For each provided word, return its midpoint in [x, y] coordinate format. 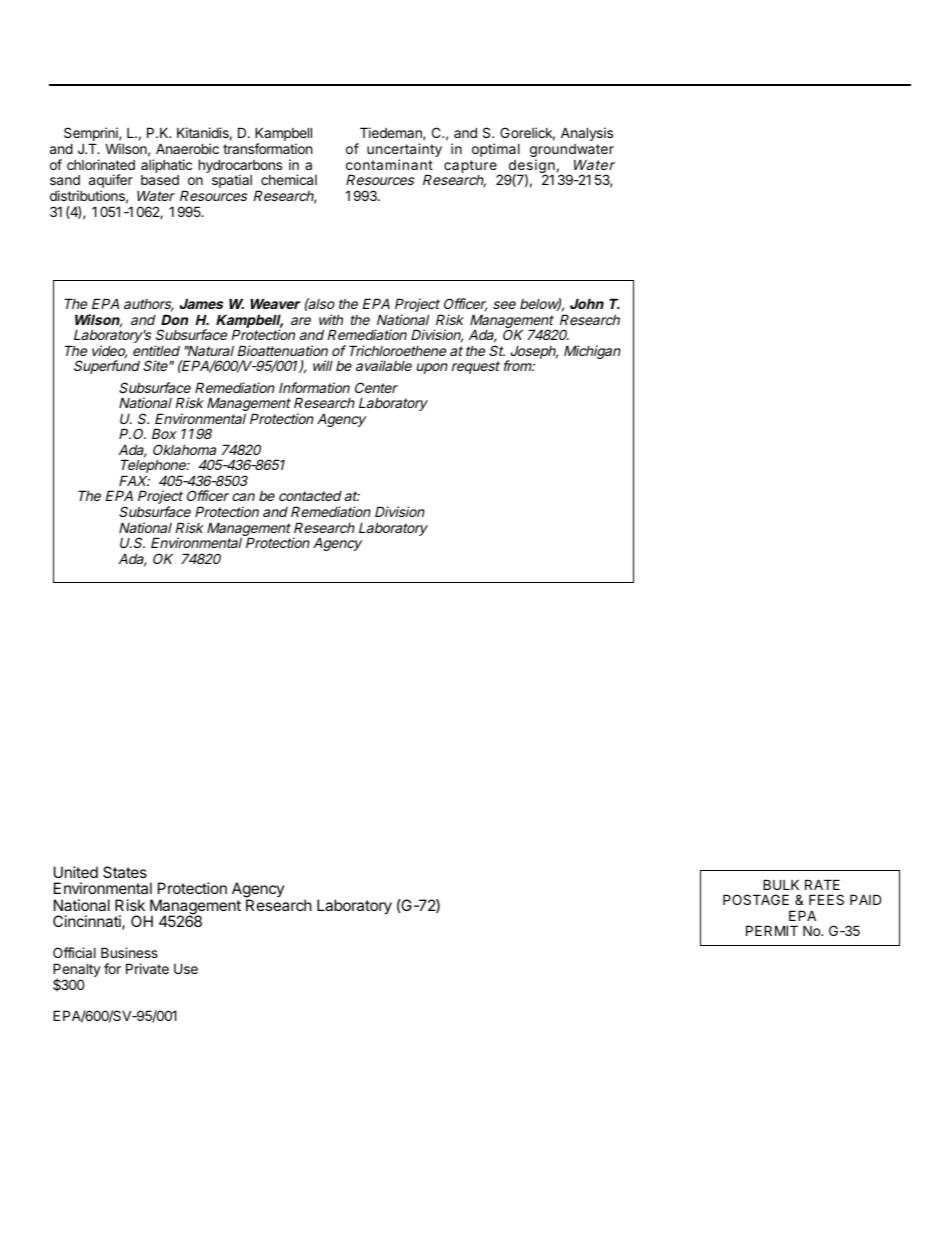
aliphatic [166, 166]
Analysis [587, 134]
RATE [822, 884]
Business [129, 952]
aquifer [111, 182]
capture [470, 166]
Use [186, 968]
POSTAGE [756, 899]
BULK [781, 884]
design [531, 167]
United [76, 872]
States [125, 872]
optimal [496, 150]
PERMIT [772, 930]
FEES [826, 899]
